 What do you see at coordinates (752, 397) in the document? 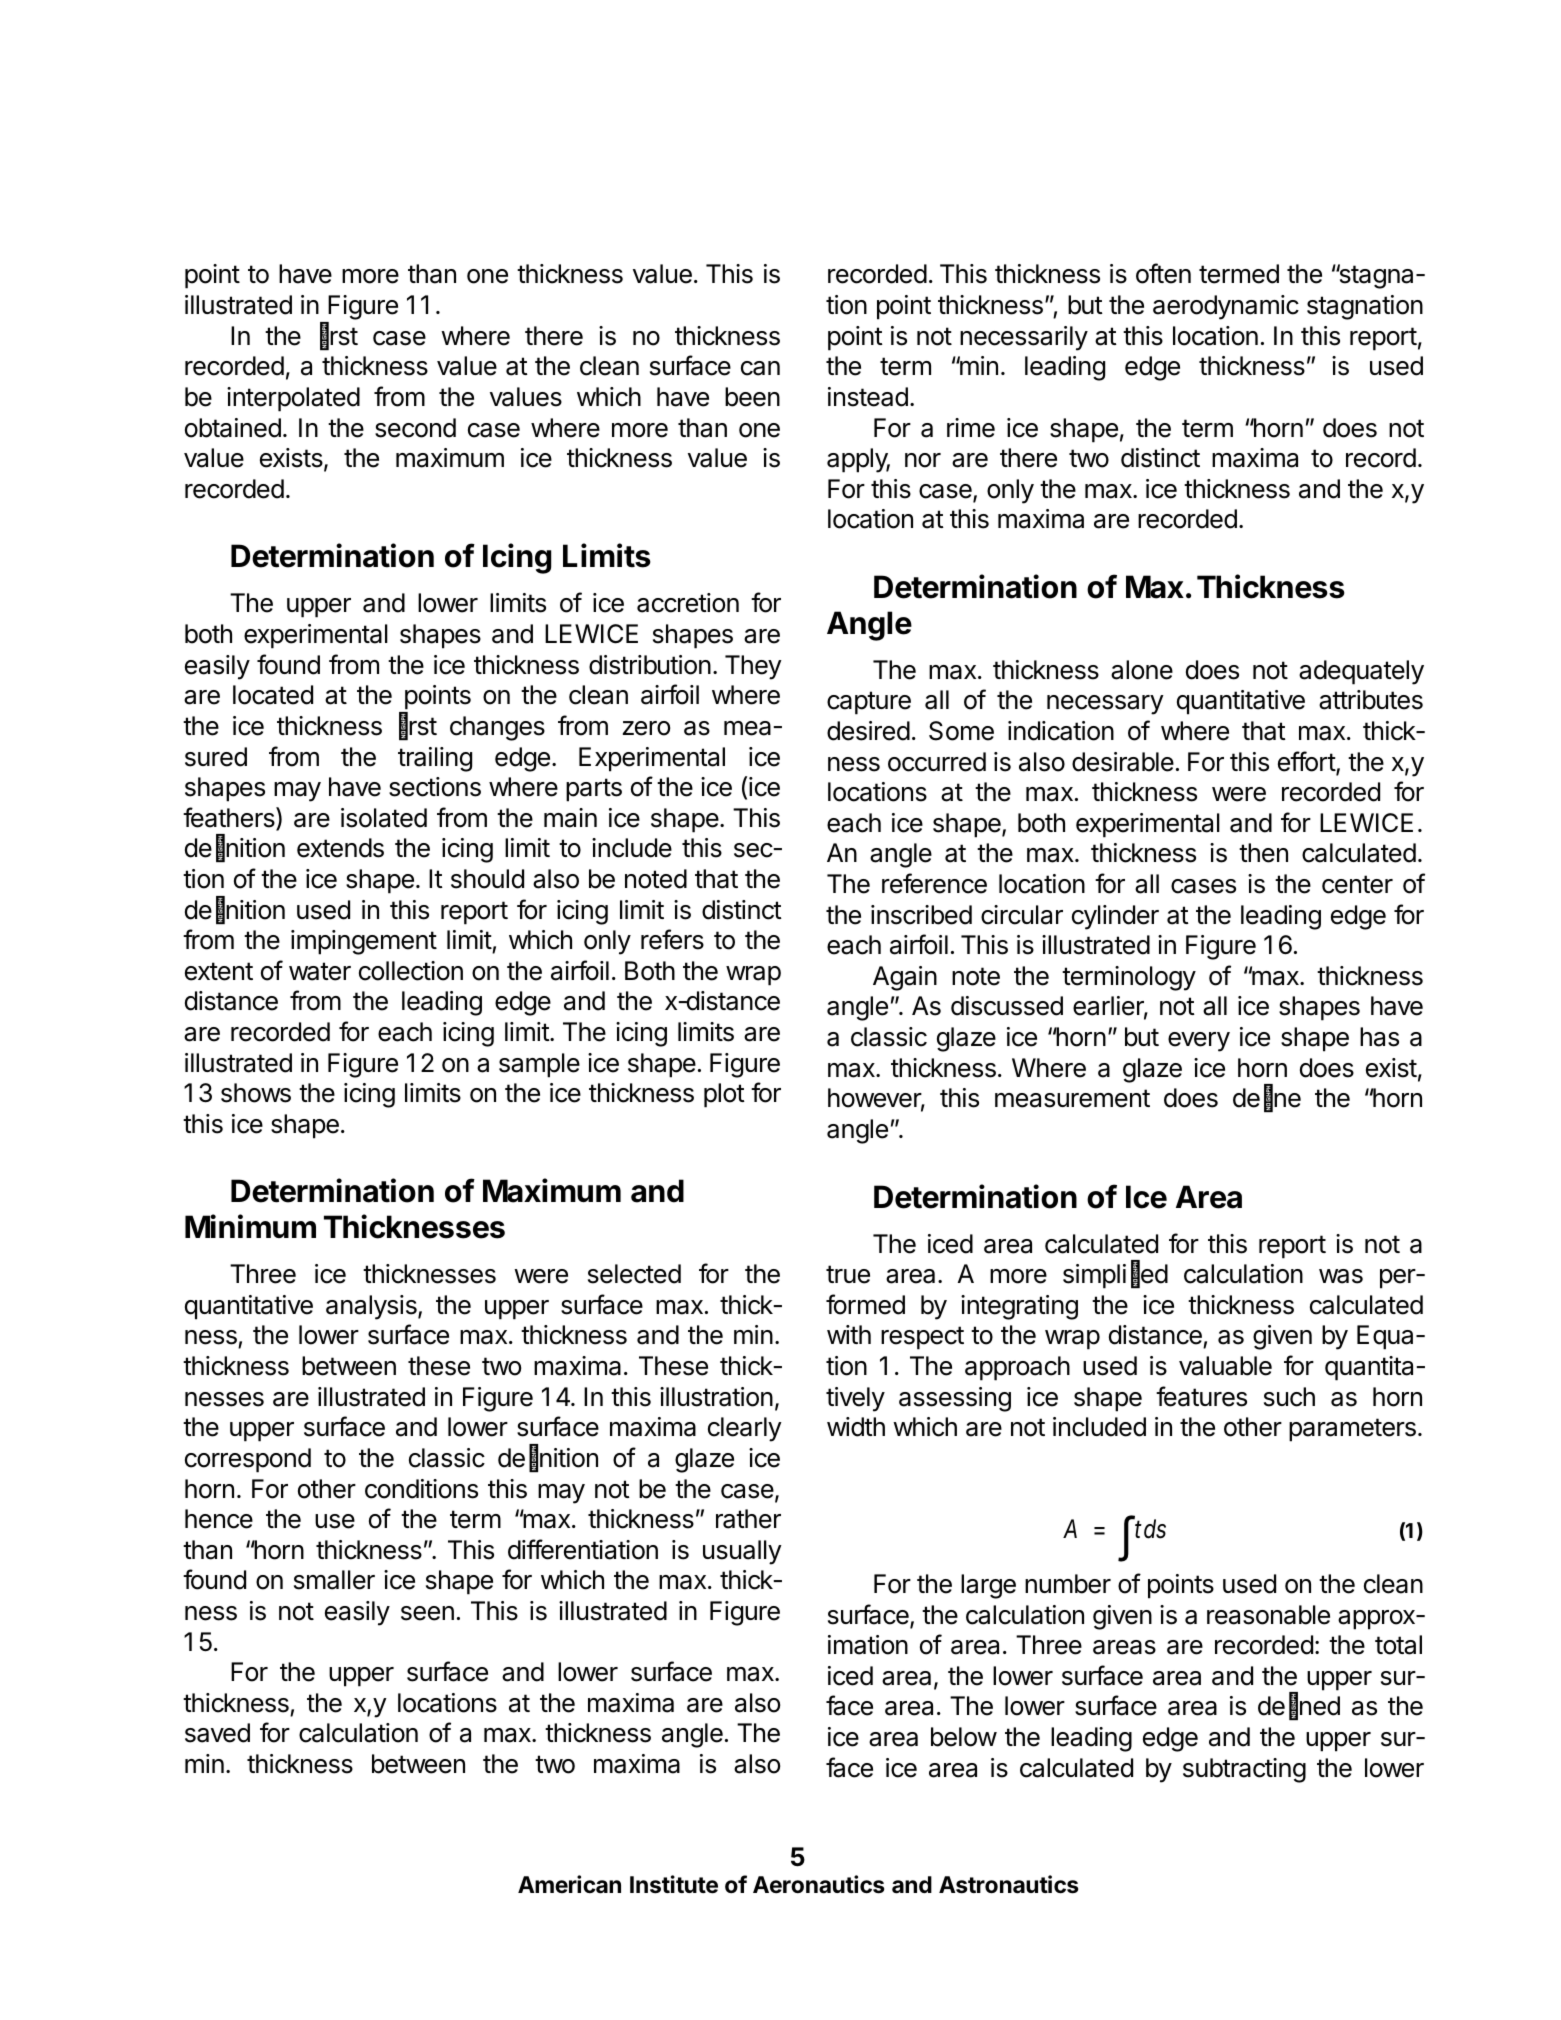
I see `been` at bounding box center [752, 397].
